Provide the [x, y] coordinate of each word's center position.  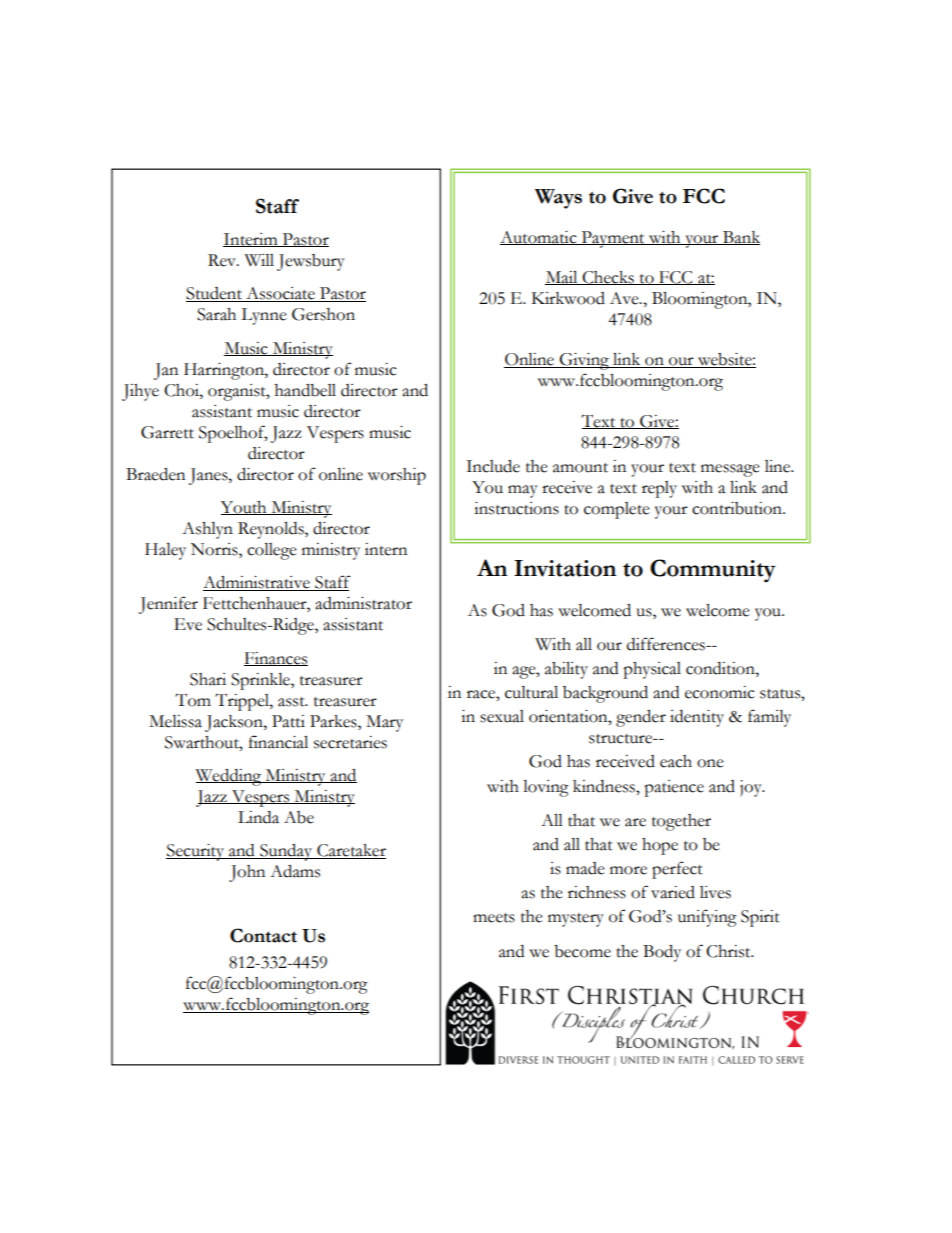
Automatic [539, 238]
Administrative [257, 583]
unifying [707, 918]
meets [494, 918]
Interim [251, 240]
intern [386, 549]
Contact [263, 935]
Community [713, 571]
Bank [740, 238]
